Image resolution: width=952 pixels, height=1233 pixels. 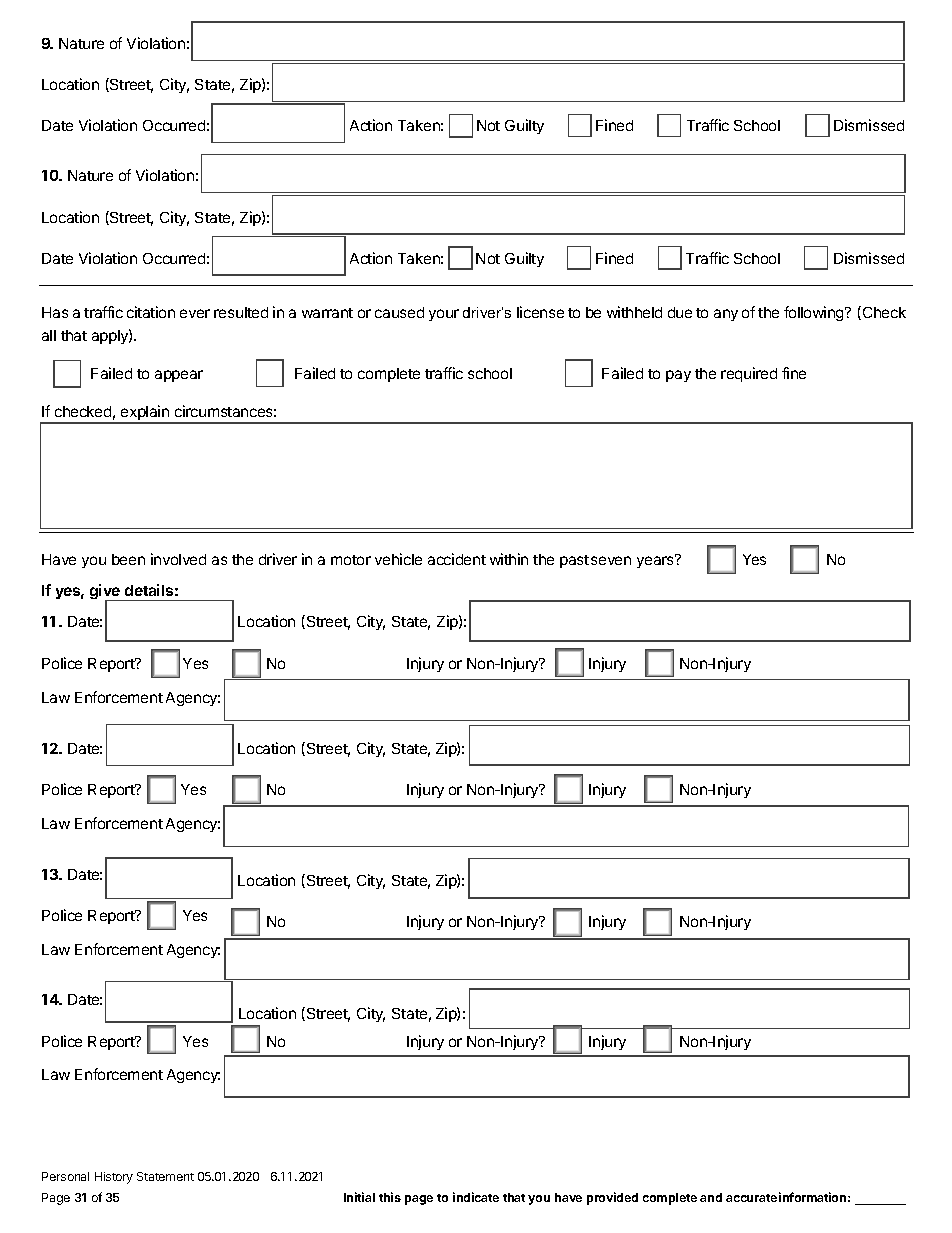 I want to click on Personal, so click(x=65, y=1176).
